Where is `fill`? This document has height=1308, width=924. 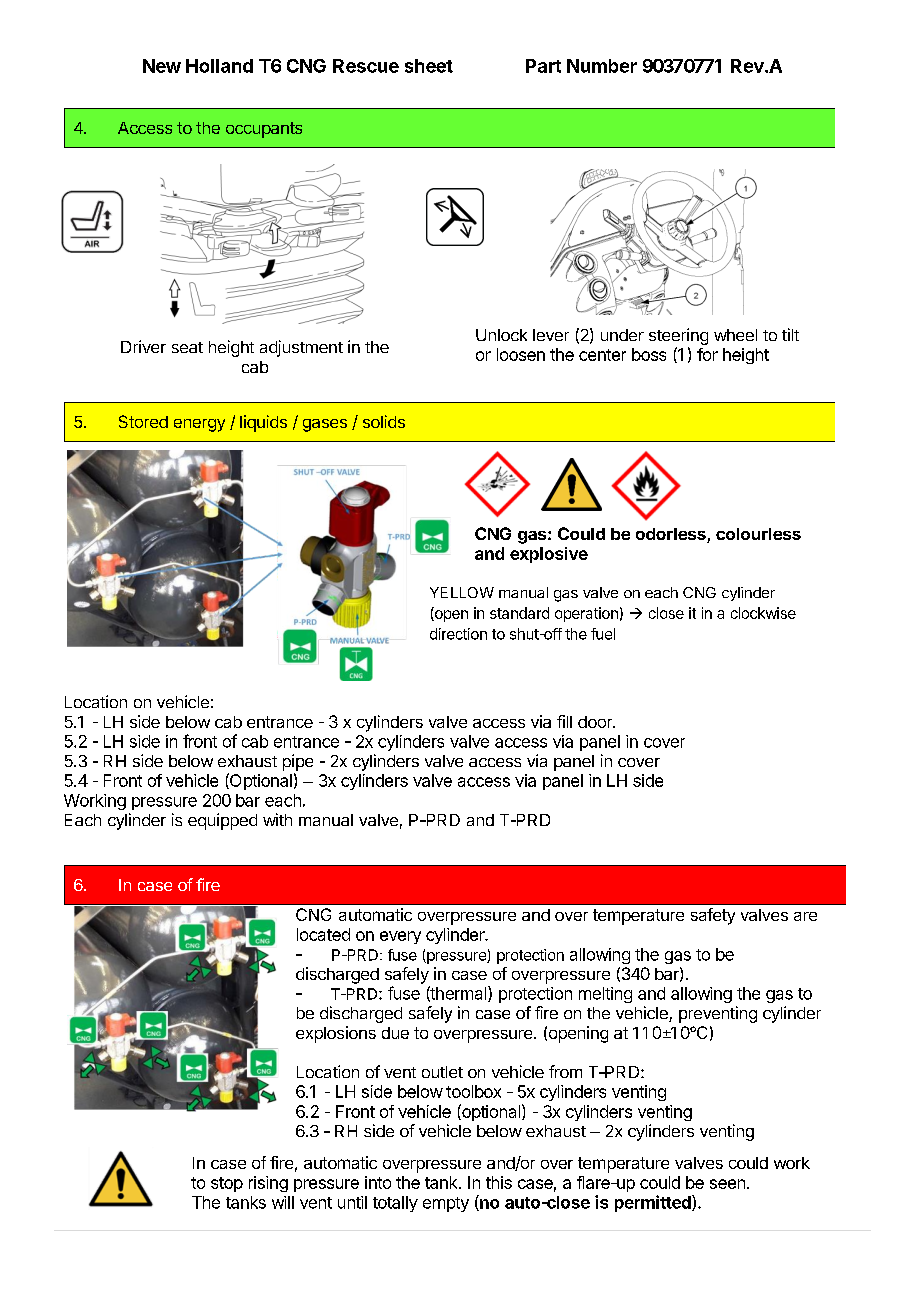 fill is located at coordinates (564, 721).
